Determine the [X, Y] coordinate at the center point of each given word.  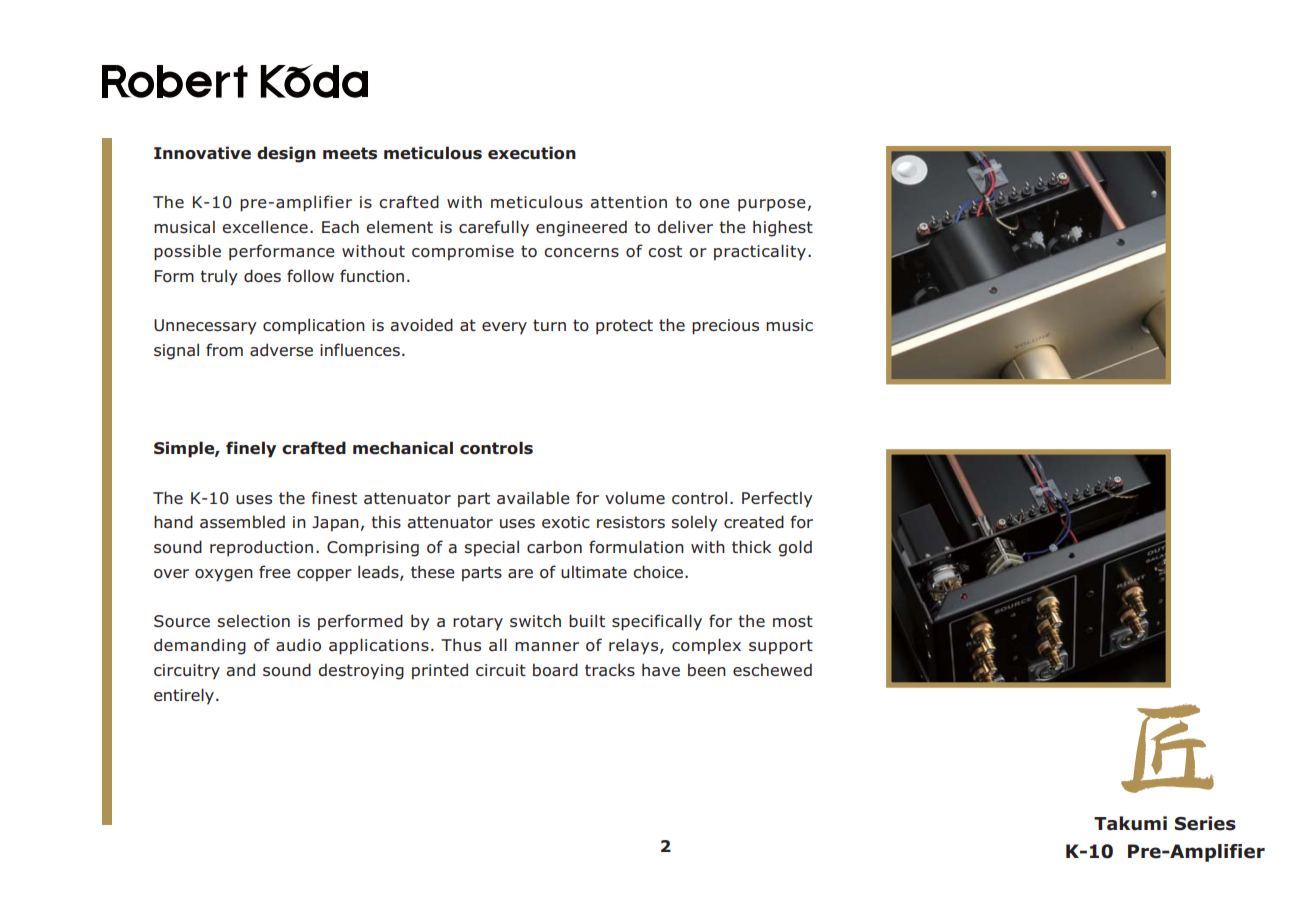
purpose [772, 205]
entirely [184, 696]
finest [334, 497]
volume [635, 498]
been [707, 669]
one [714, 204]
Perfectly [777, 499]
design [286, 154]
